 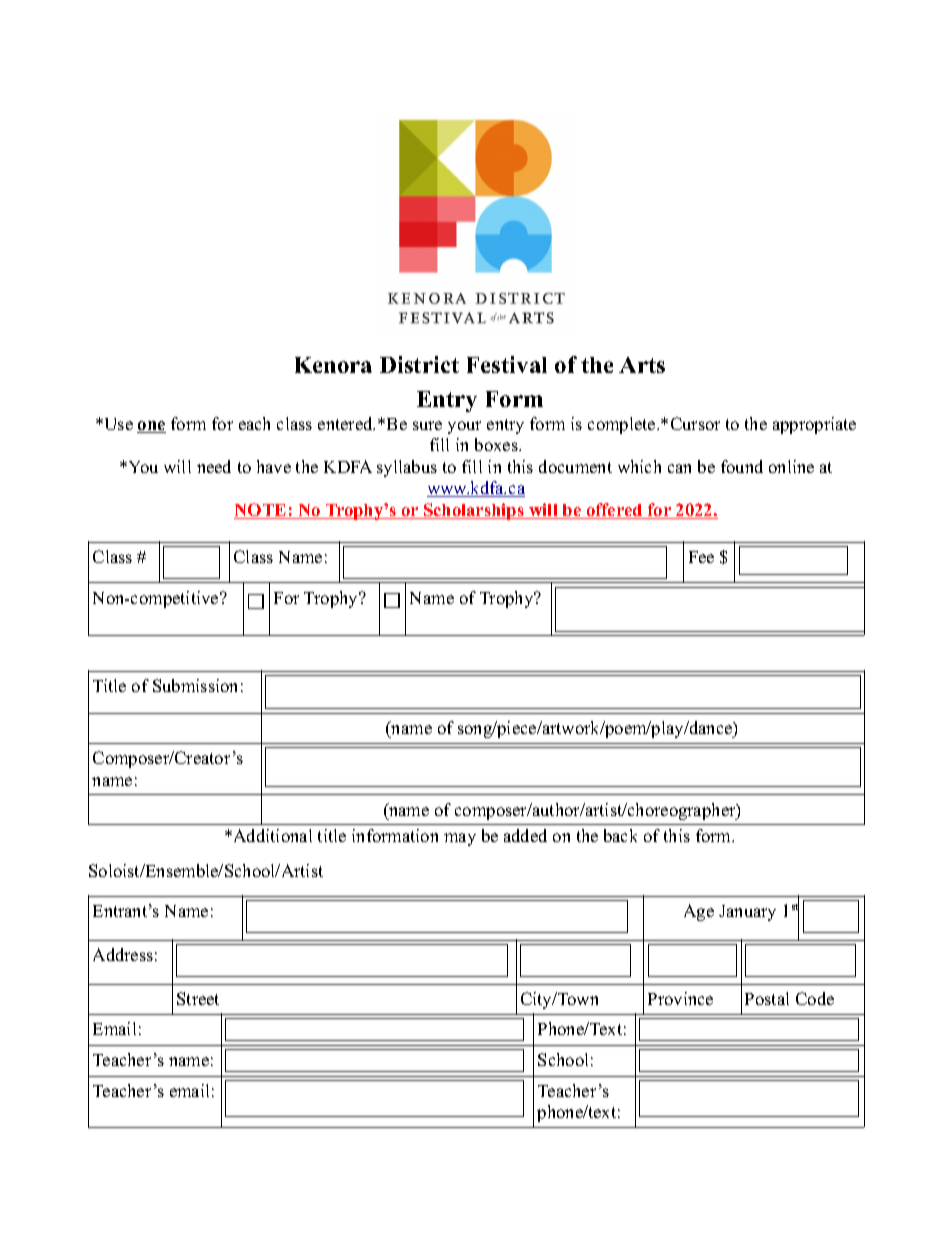 I want to click on Street, so click(x=198, y=998).
